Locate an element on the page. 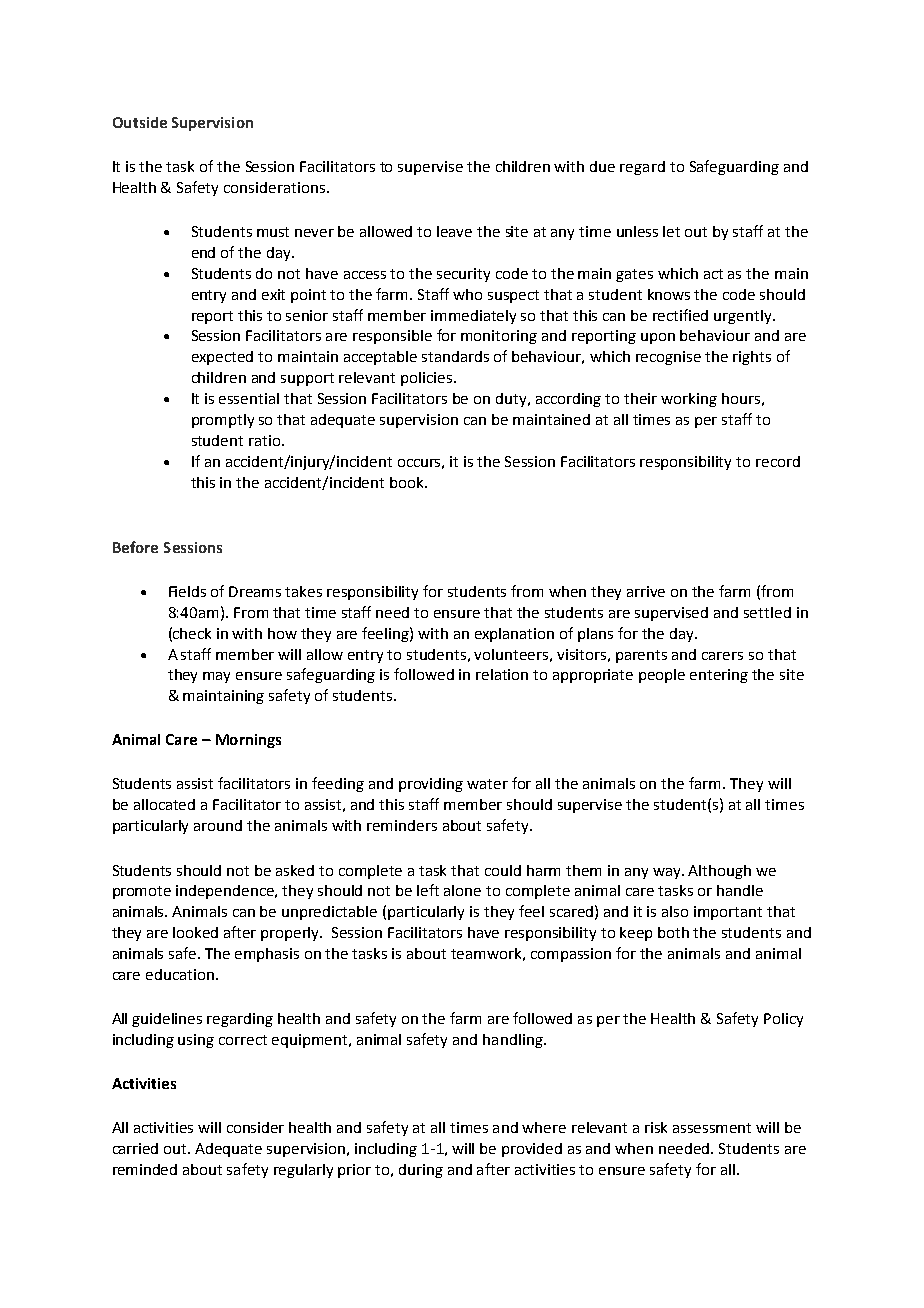 The image size is (924, 1308). Although is located at coordinates (719, 872).
